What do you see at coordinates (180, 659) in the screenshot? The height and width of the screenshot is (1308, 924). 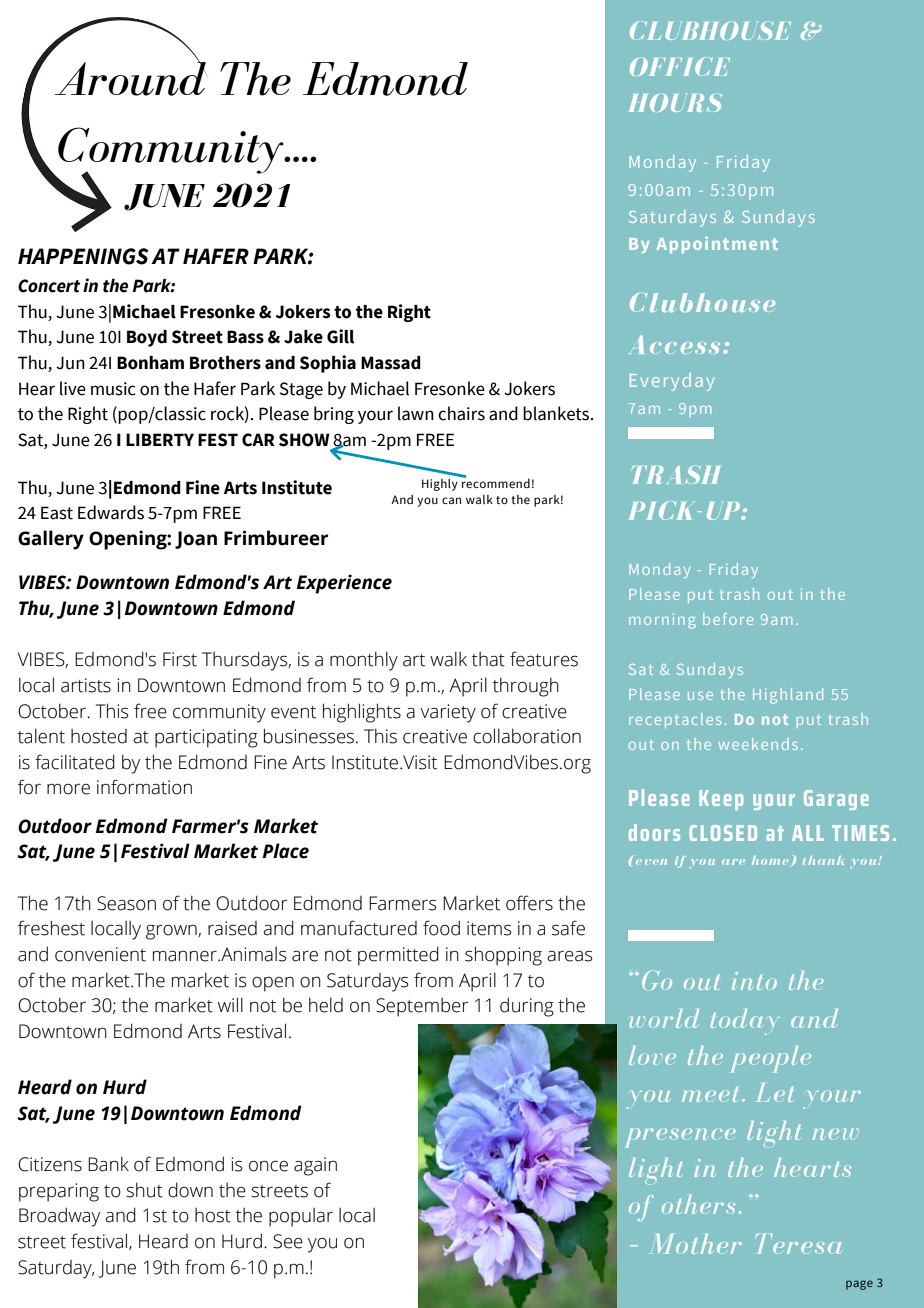 I see `First` at bounding box center [180, 659].
